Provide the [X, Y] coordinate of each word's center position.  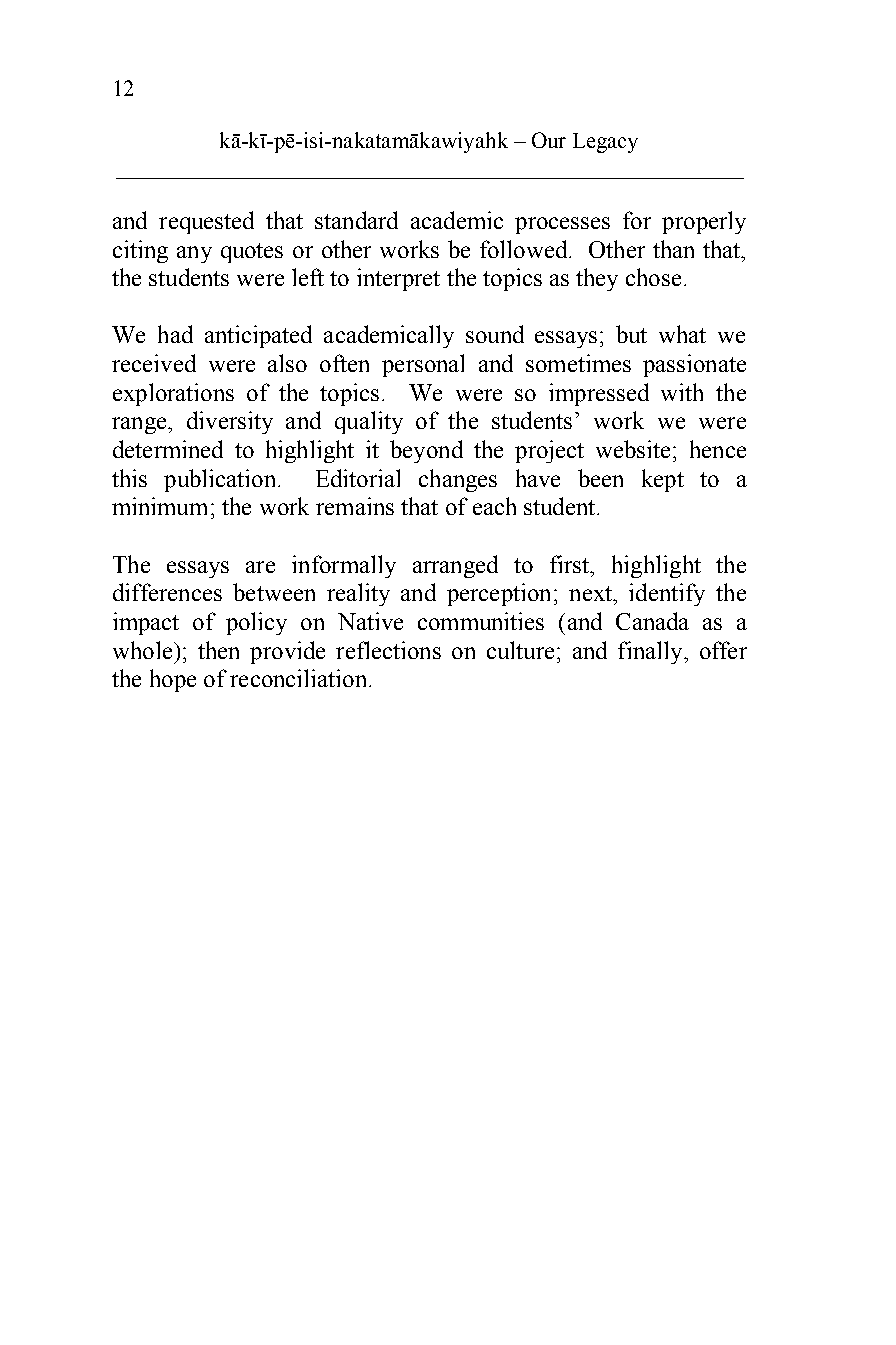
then [218, 650]
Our [549, 140]
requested [206, 222]
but [631, 334]
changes [458, 480]
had [175, 334]
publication [221, 480]
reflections [388, 650]
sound [495, 334]
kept [663, 480]
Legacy [605, 143]
